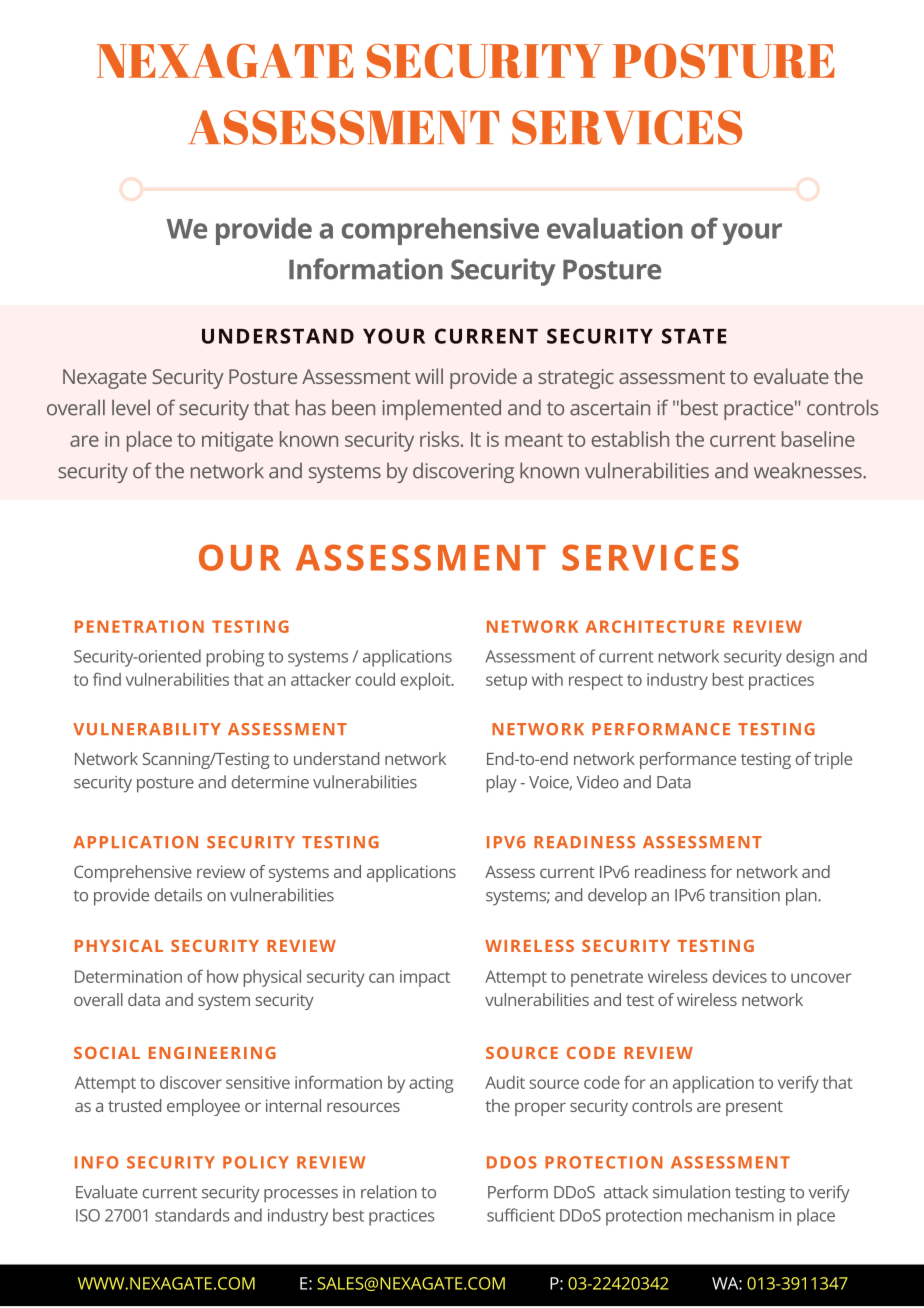  What do you see at coordinates (237, 442) in the document?
I see `mitigate` at bounding box center [237, 442].
